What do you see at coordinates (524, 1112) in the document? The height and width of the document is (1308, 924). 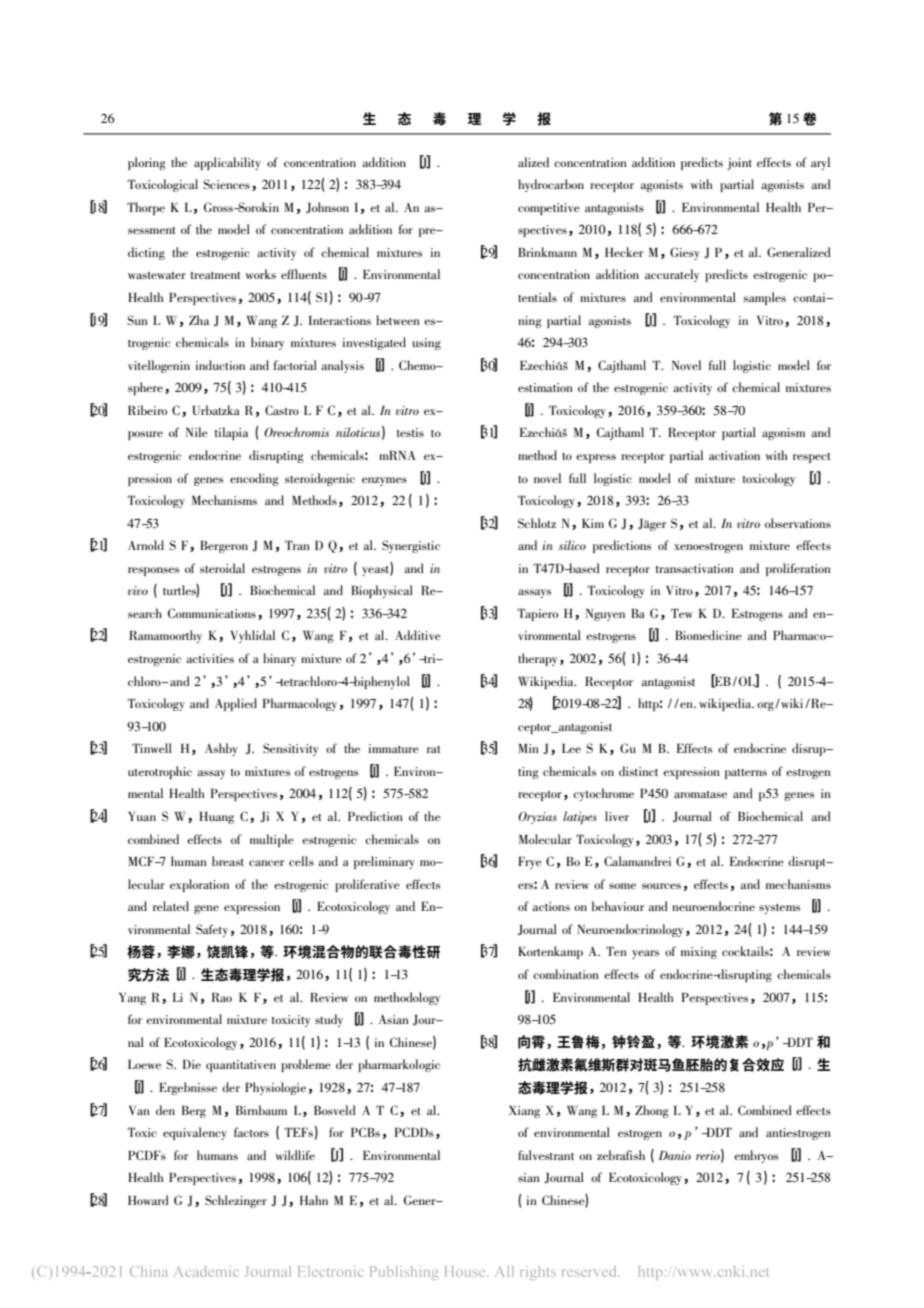 I see `Xiang` at bounding box center [524, 1112].
